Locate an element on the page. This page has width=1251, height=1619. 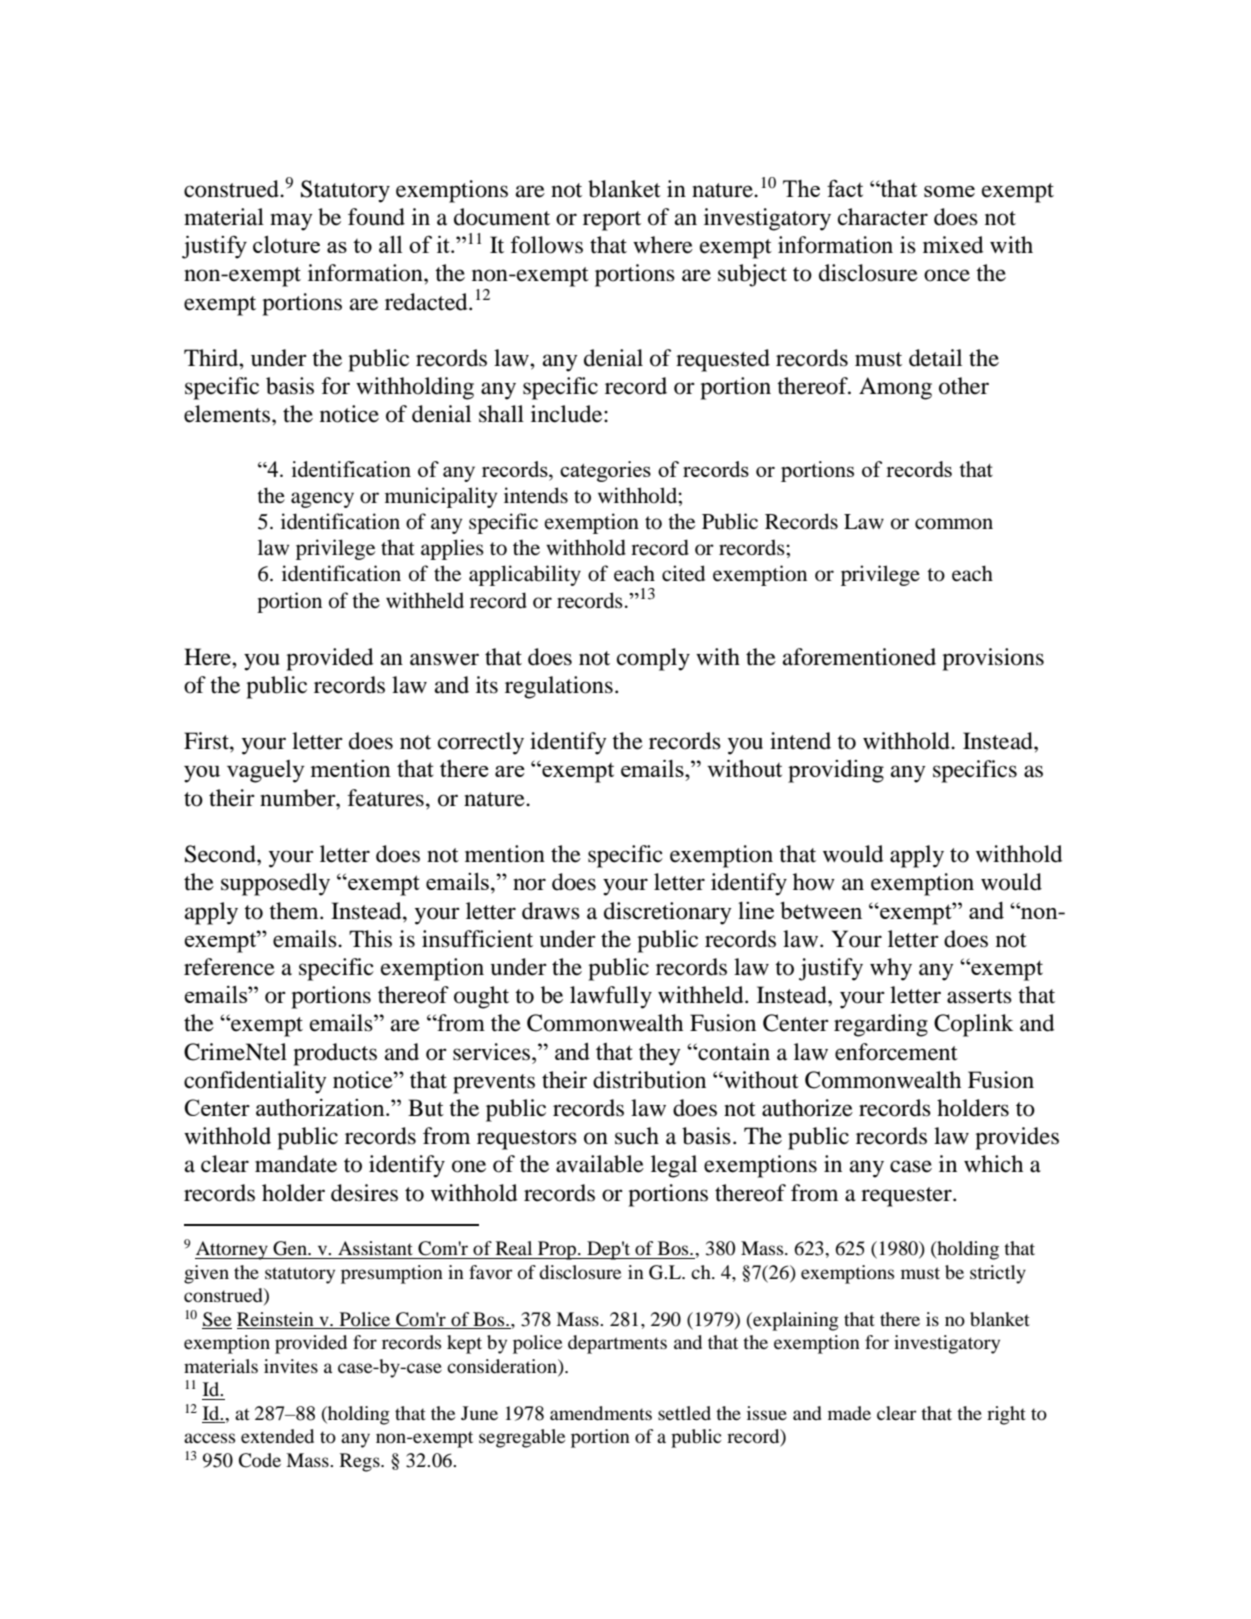
providing is located at coordinates (836, 771).
